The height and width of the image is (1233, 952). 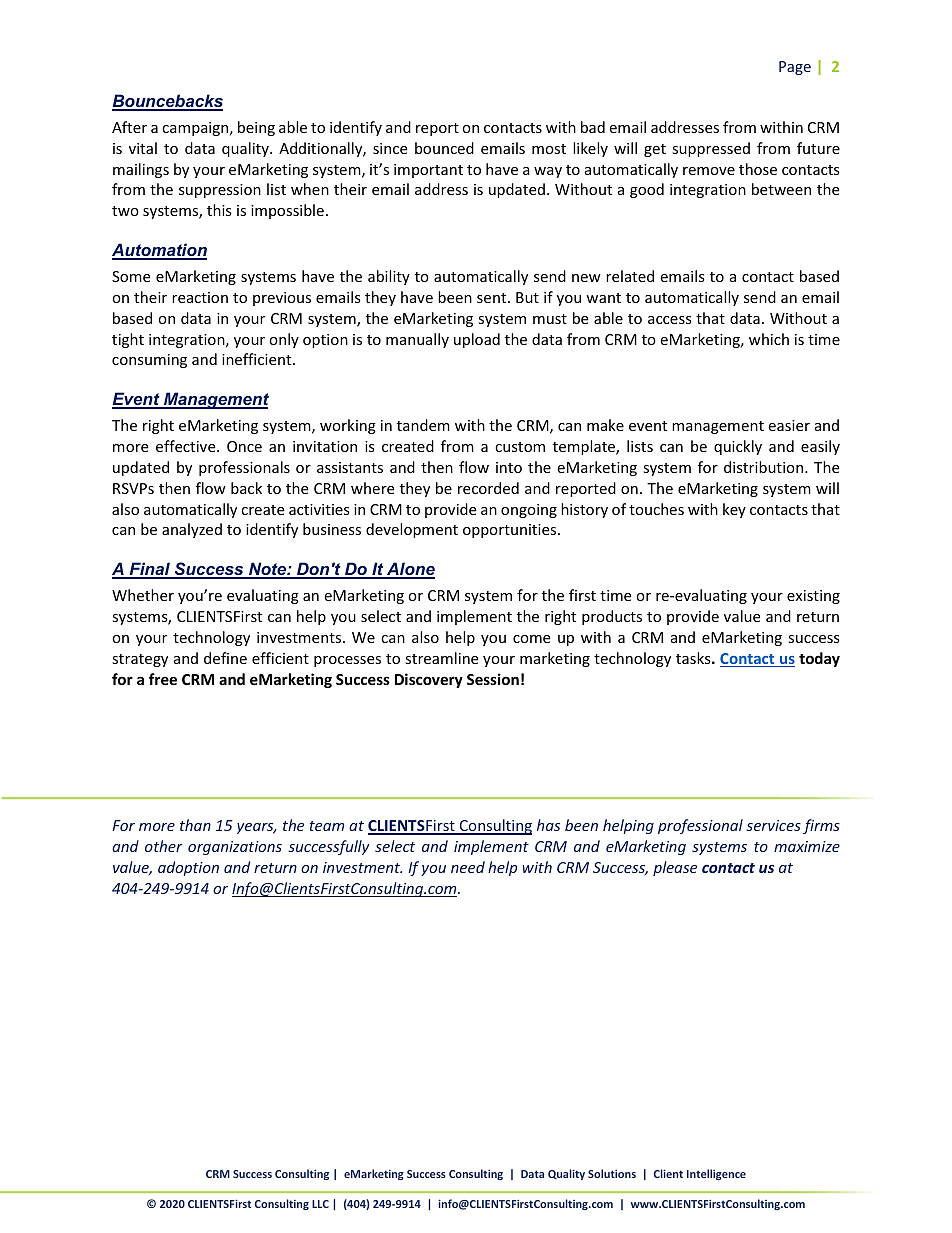 What do you see at coordinates (195, 825) in the image?
I see `than` at bounding box center [195, 825].
